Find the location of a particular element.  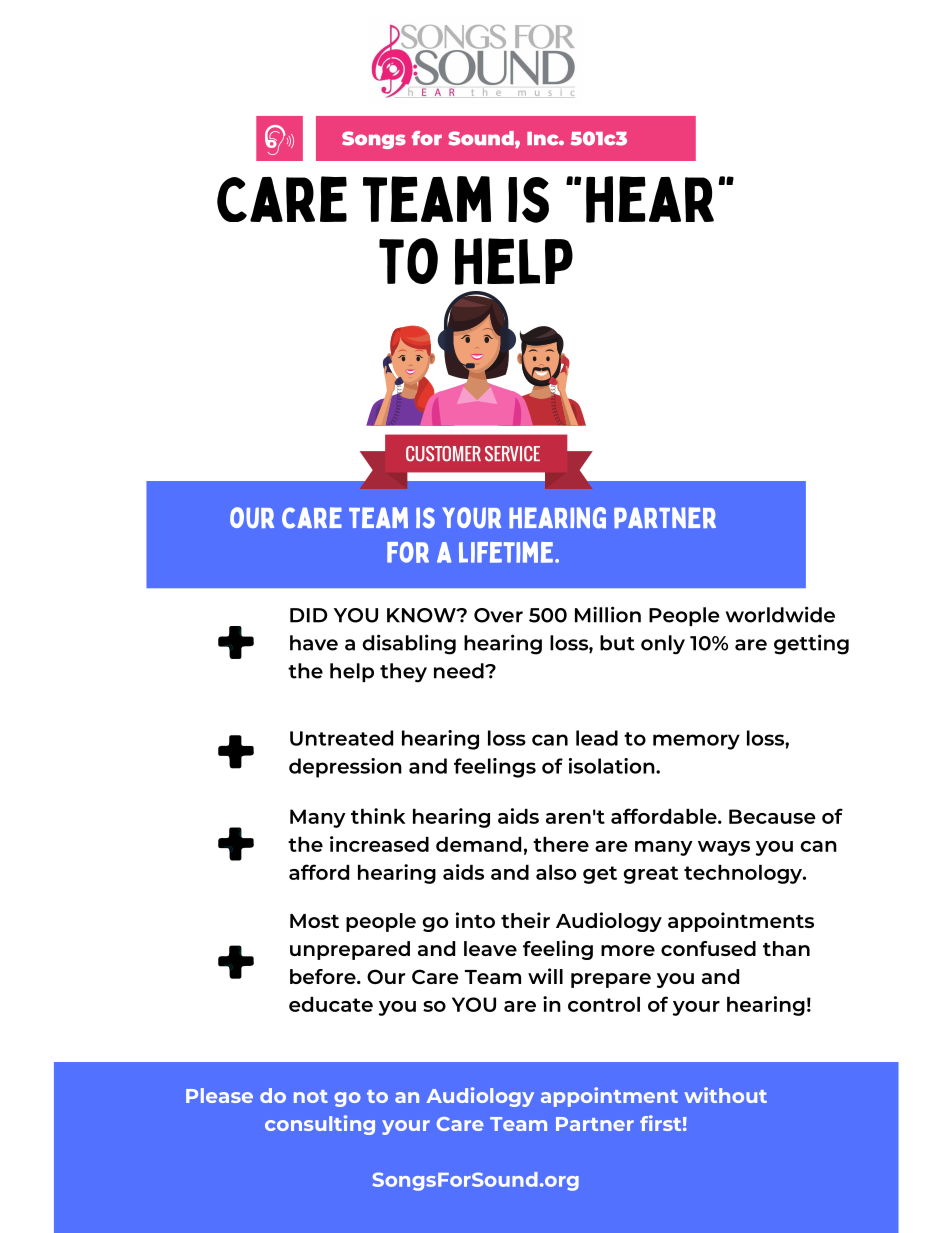

lifetime is located at coordinates (506, 552).
